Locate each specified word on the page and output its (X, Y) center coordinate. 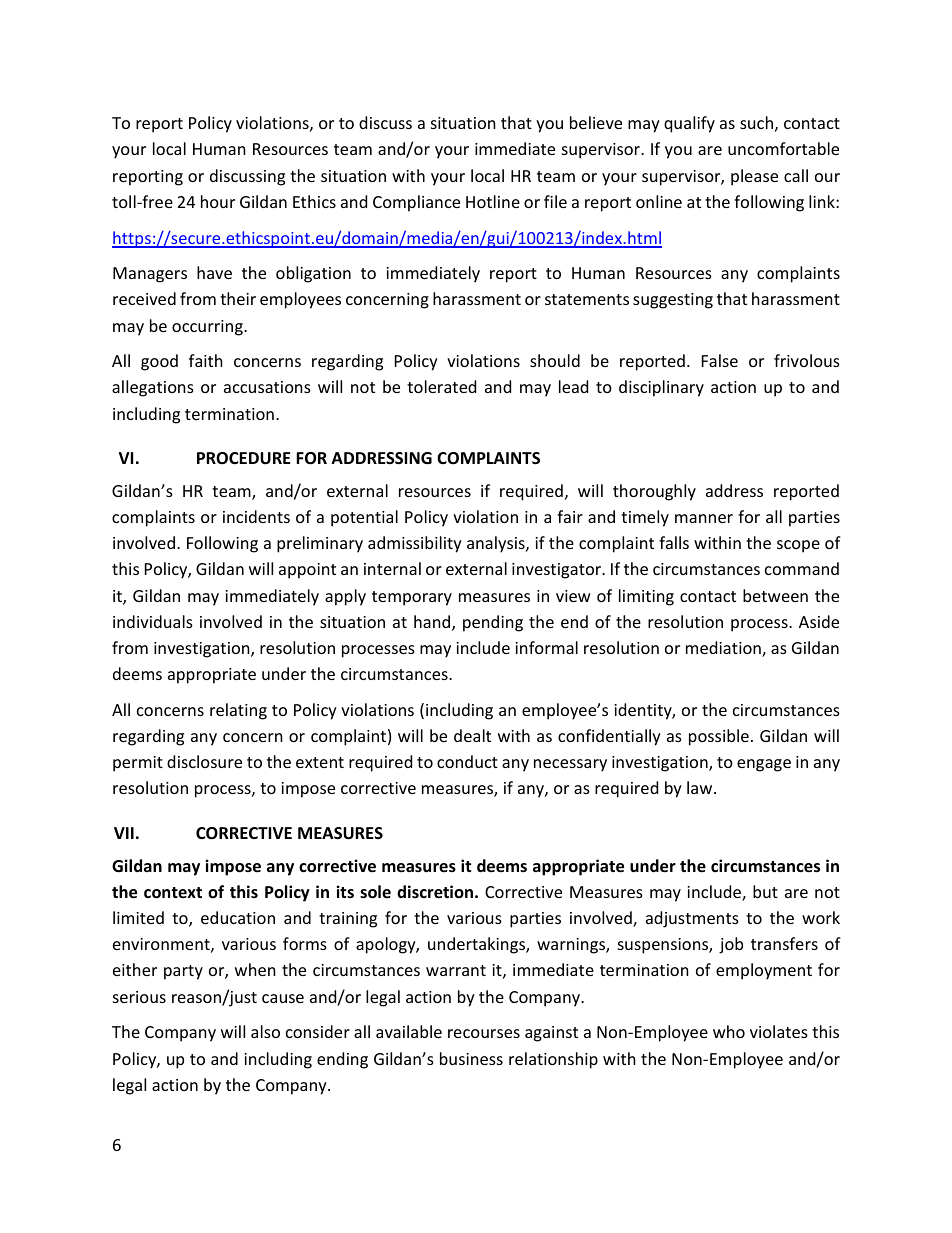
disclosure (204, 761)
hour (218, 201)
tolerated (441, 386)
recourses (484, 1033)
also (265, 1031)
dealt (472, 735)
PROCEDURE (244, 458)
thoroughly (654, 492)
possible (719, 737)
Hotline (493, 201)
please (754, 177)
